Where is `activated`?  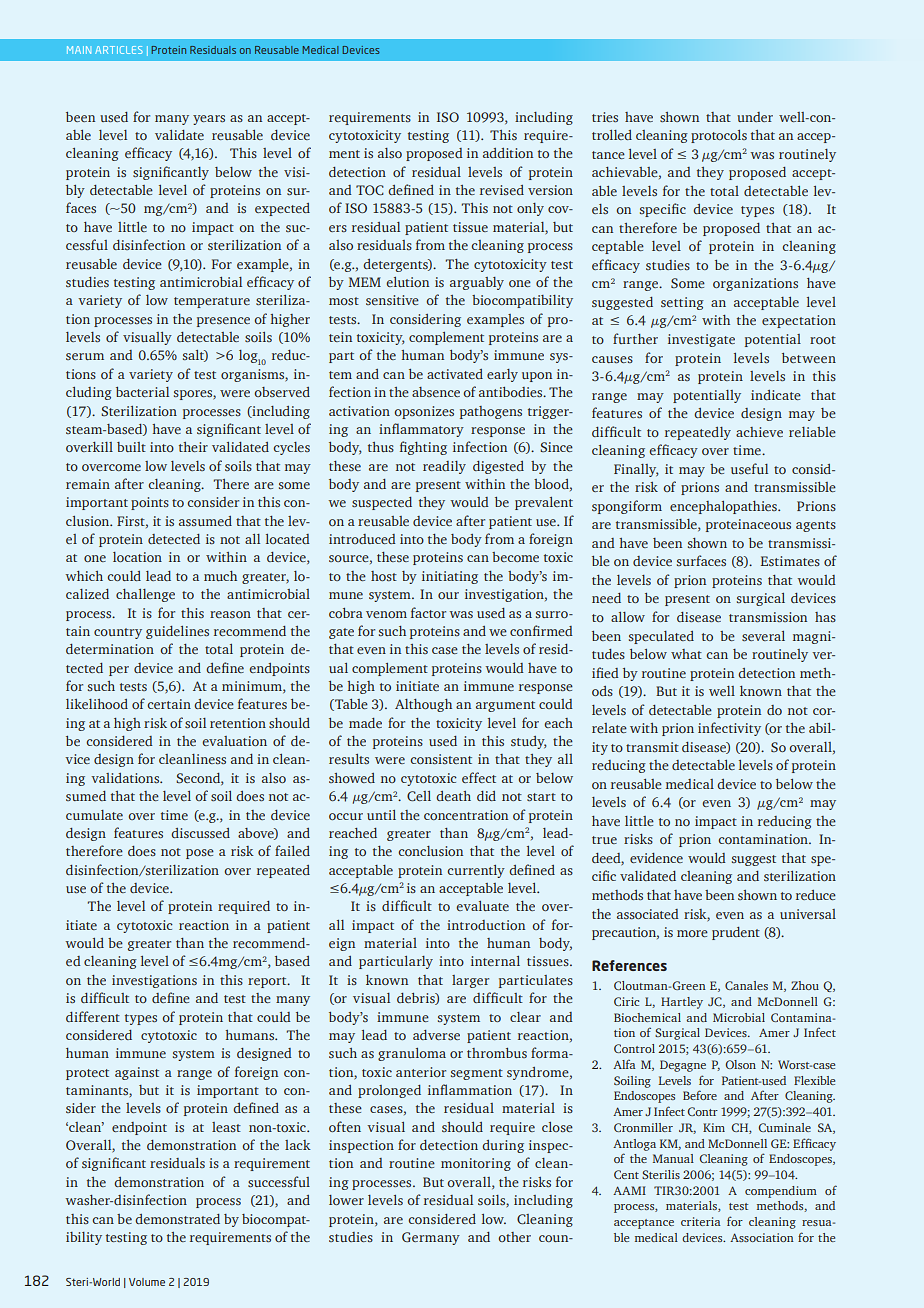
activated is located at coordinates (455, 374).
